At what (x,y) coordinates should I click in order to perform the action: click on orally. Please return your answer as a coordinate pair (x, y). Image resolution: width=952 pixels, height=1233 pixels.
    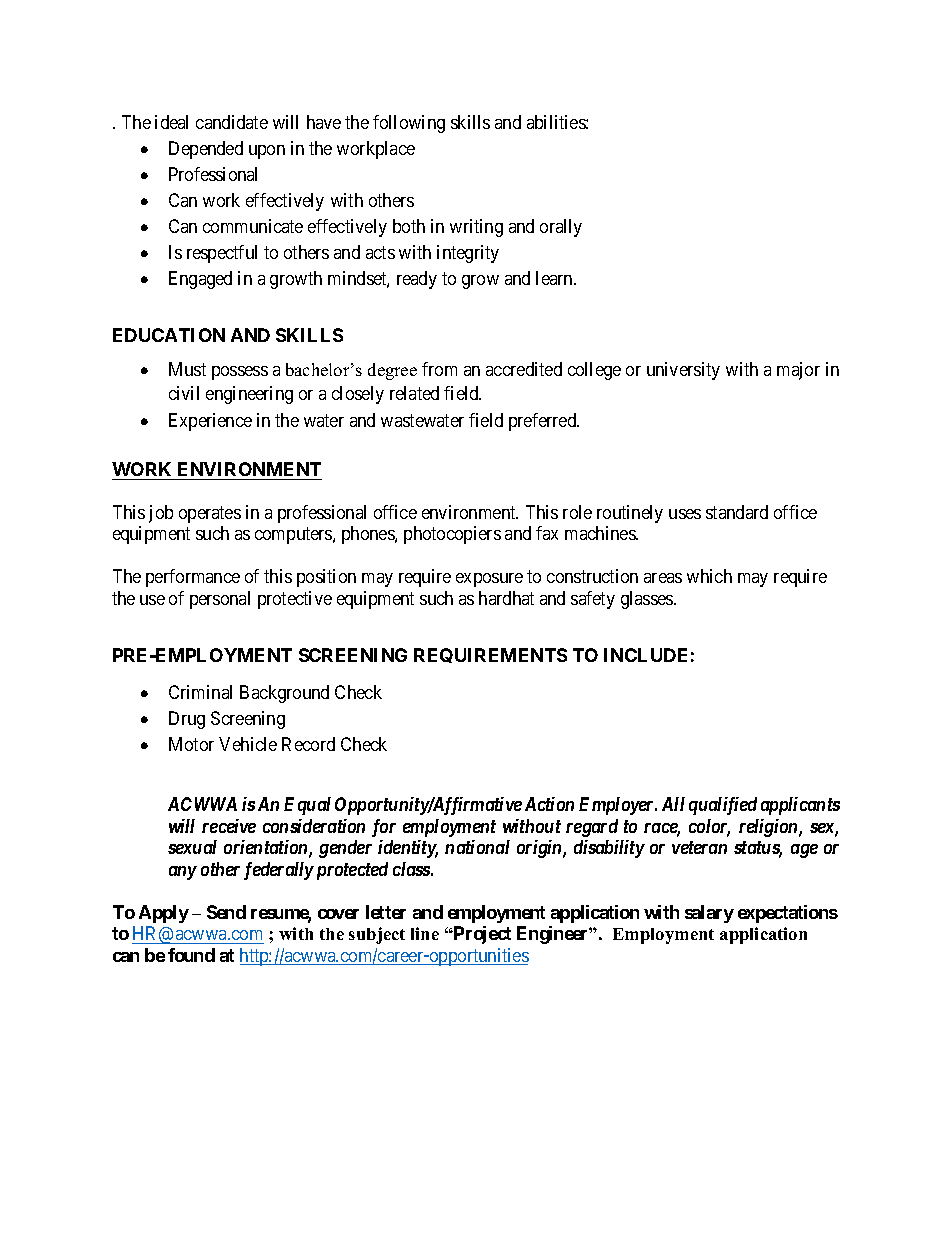
    Looking at the image, I should click on (561, 228).
